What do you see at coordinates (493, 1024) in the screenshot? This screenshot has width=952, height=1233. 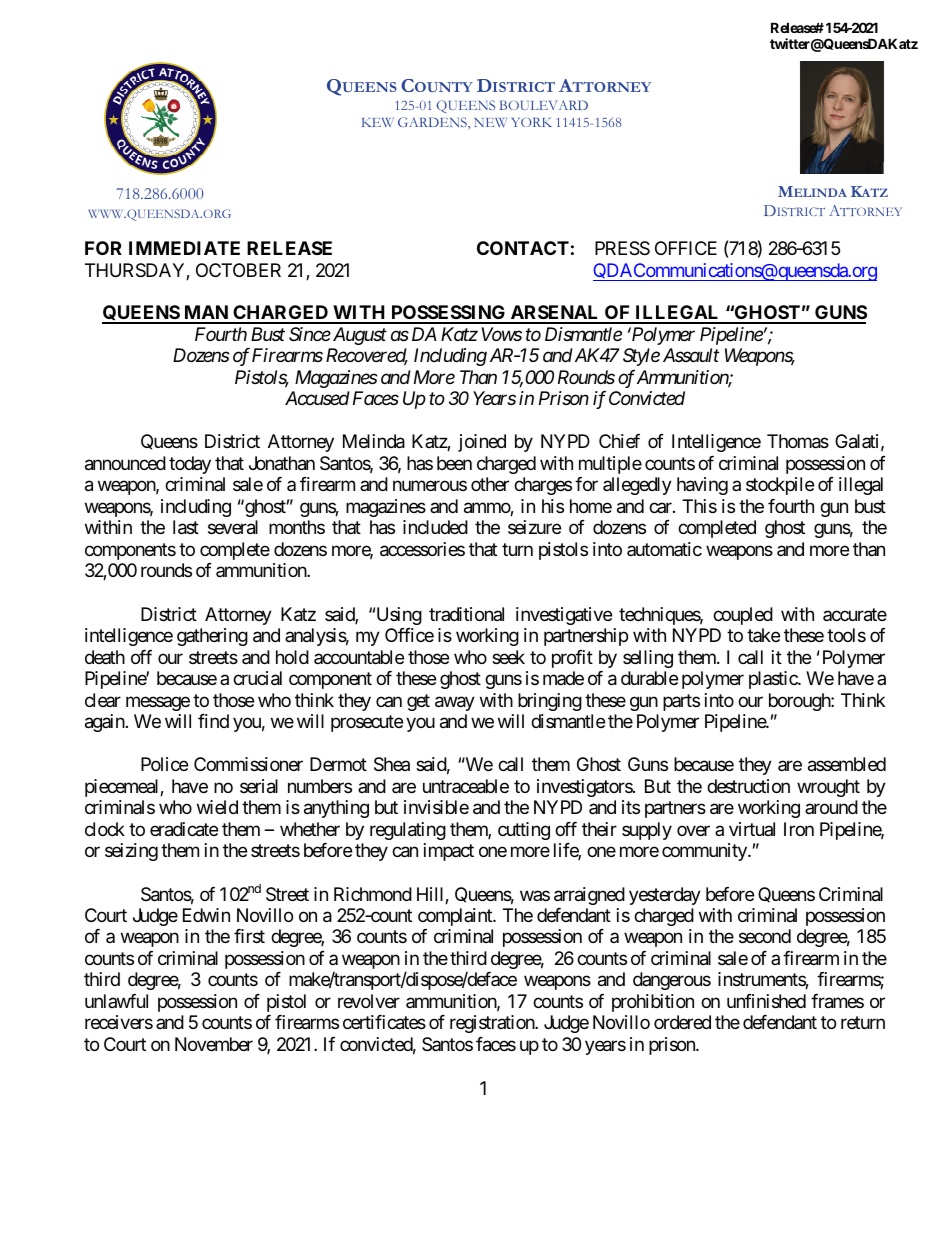 I see `registration` at bounding box center [493, 1024].
